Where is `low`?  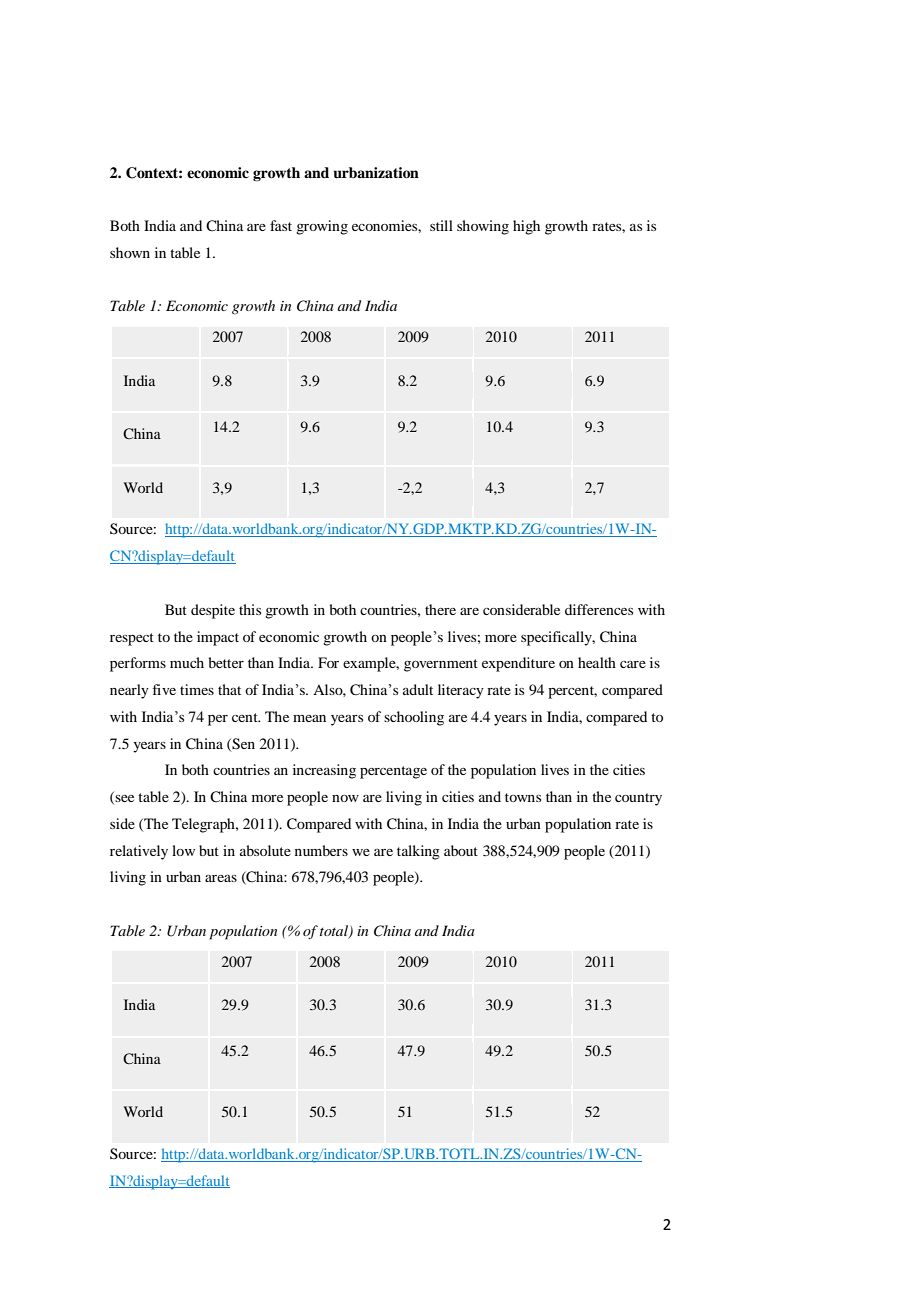
low is located at coordinates (183, 850).
